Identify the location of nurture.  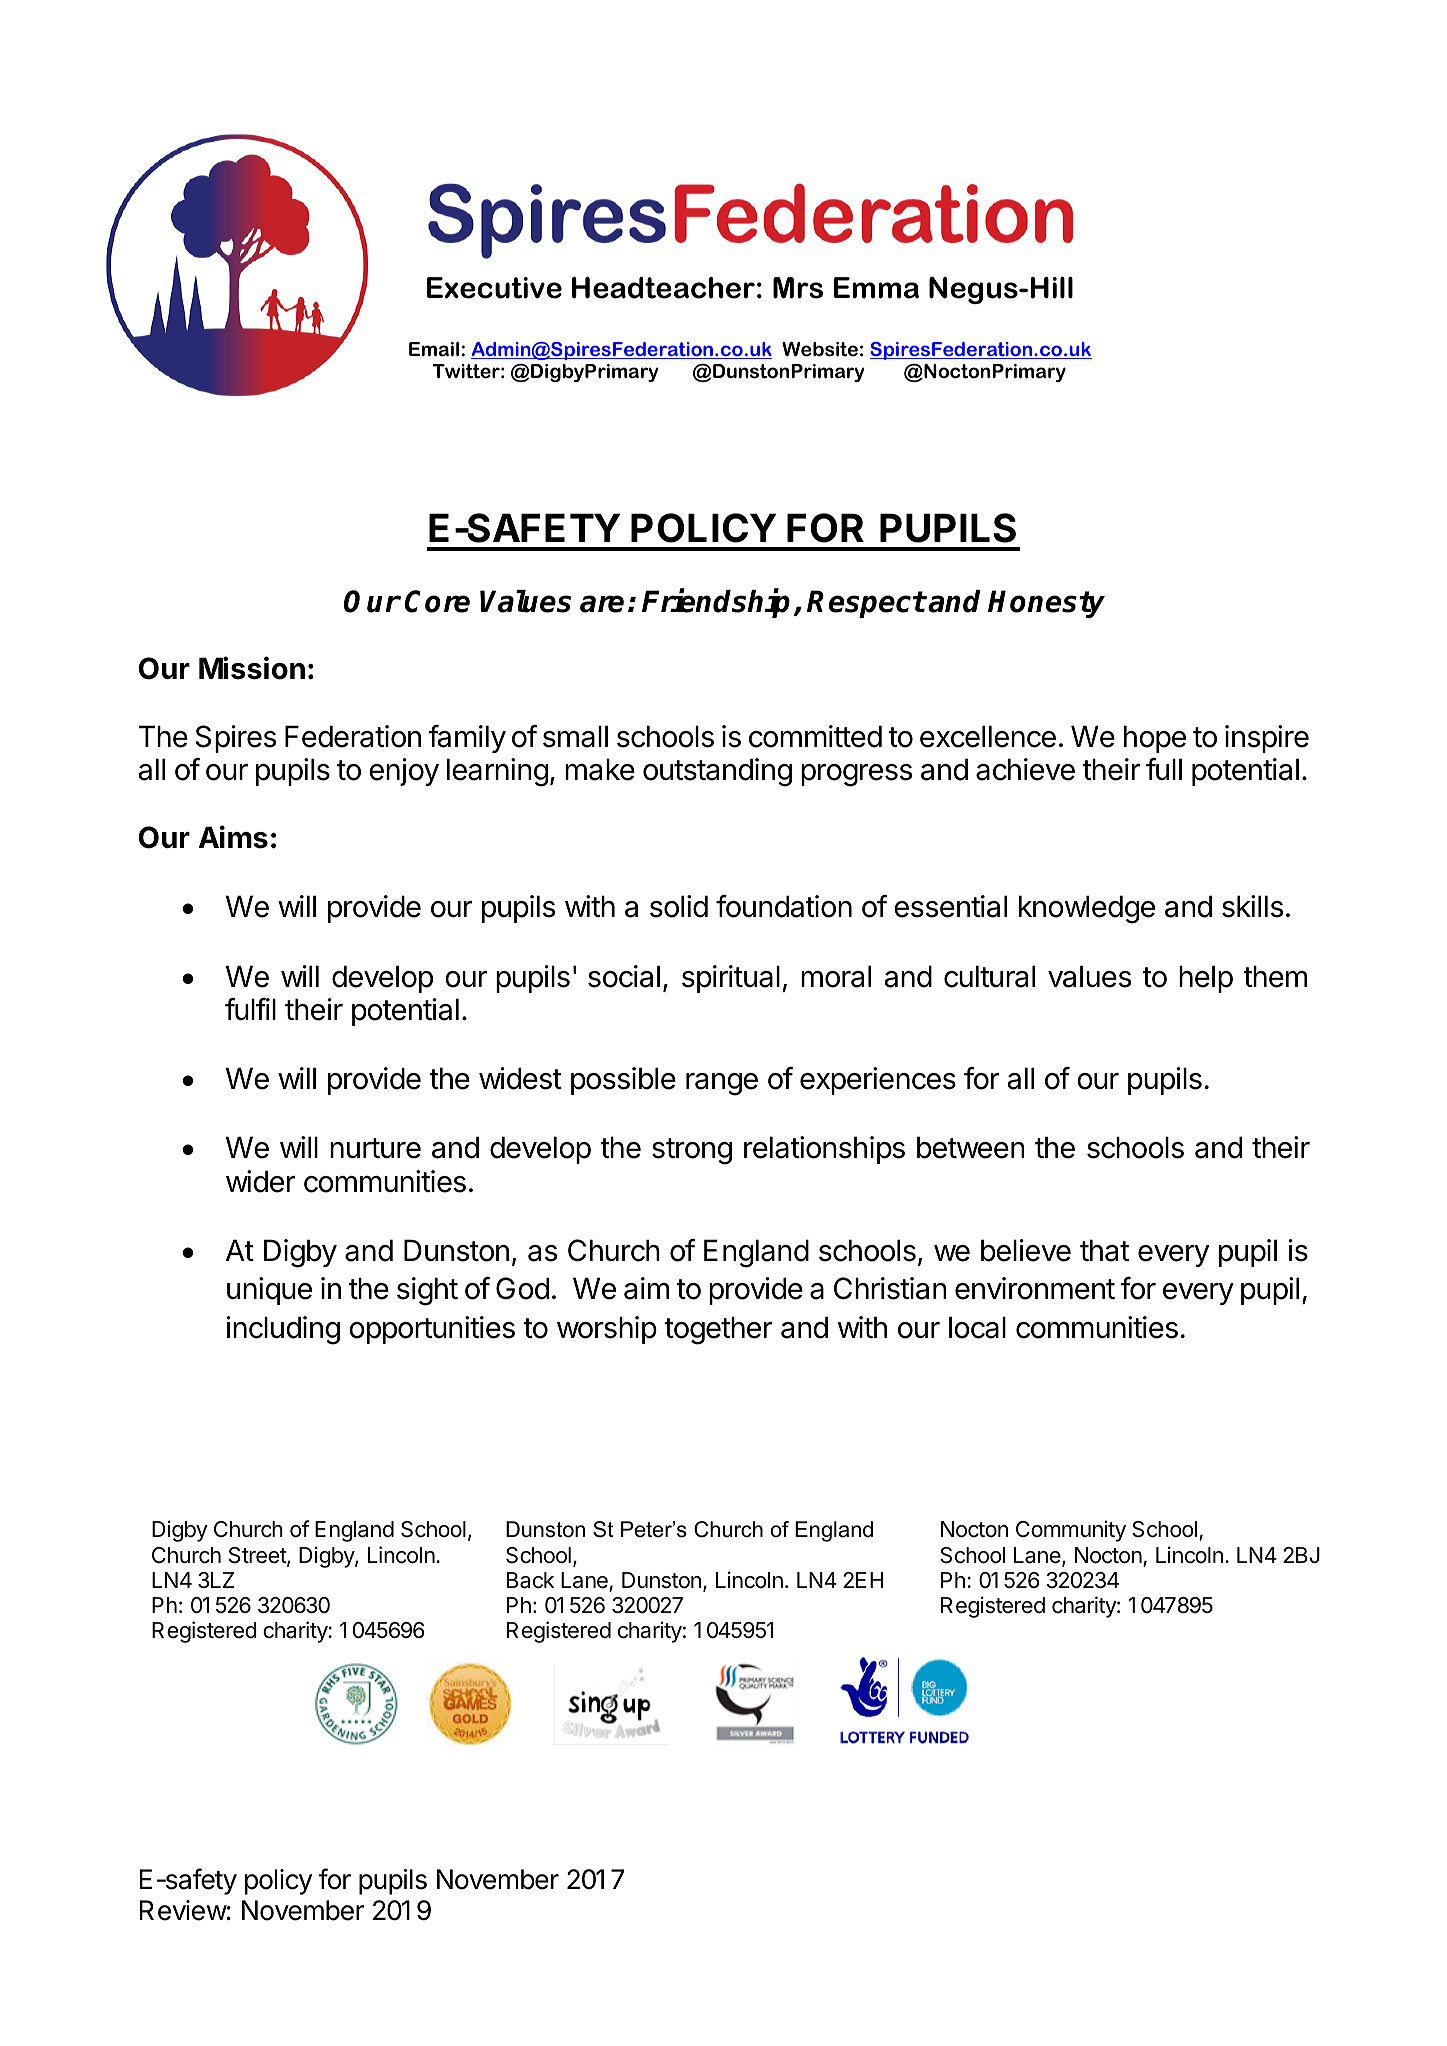
(375, 1148).
